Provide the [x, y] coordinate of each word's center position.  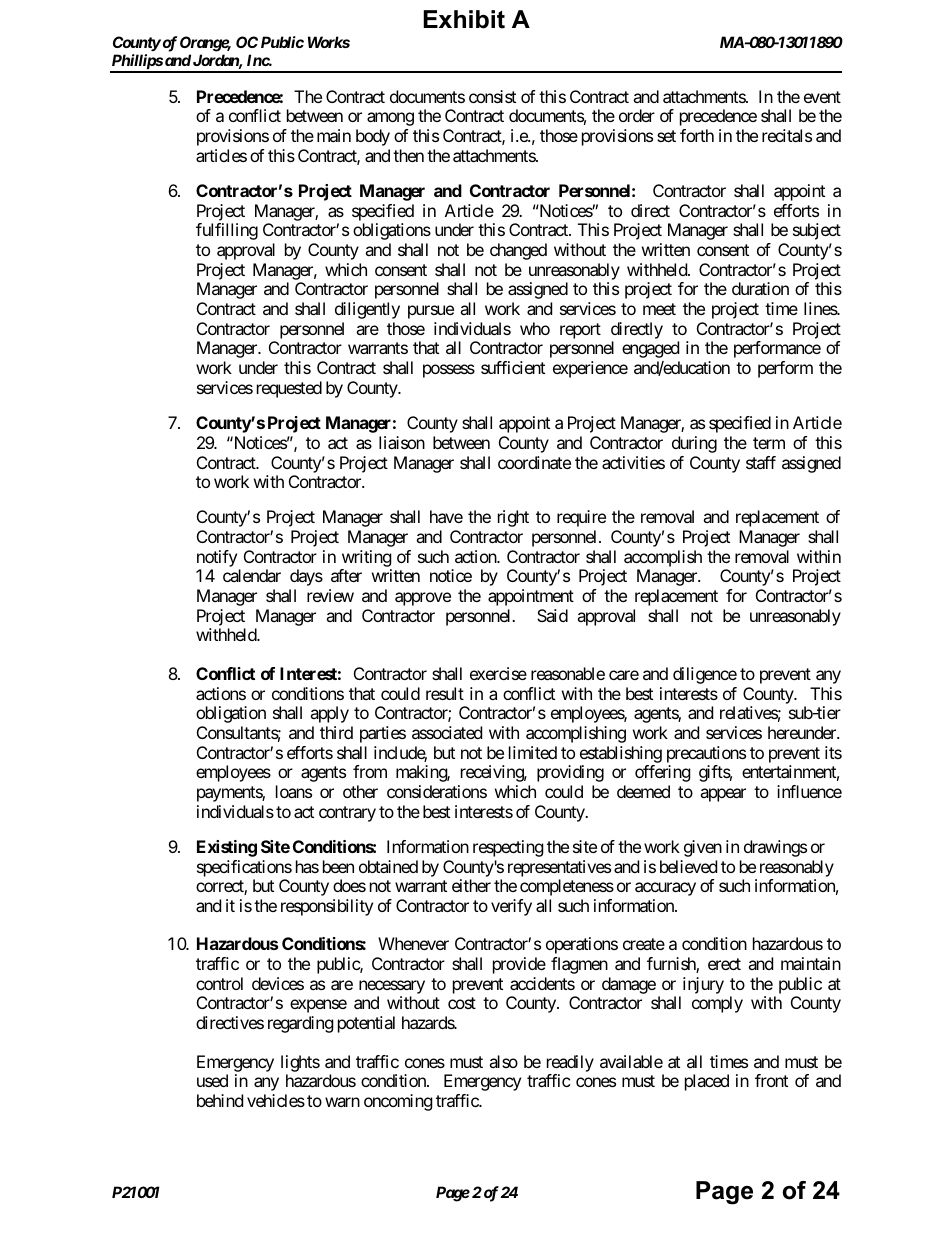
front [771, 1080]
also [503, 1061]
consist [492, 96]
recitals [787, 135]
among [390, 119]
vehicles [276, 1100]
